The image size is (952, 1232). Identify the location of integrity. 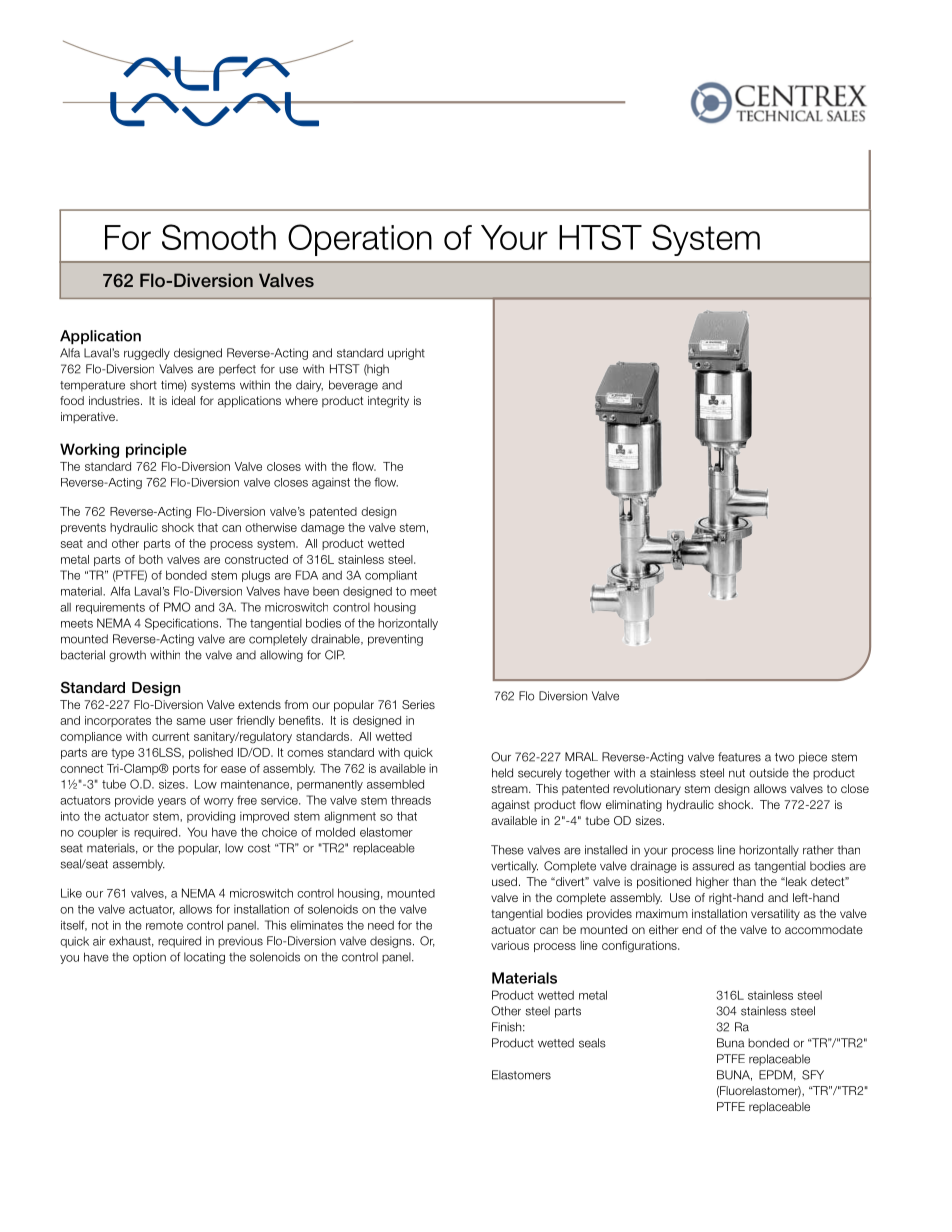
(388, 402).
